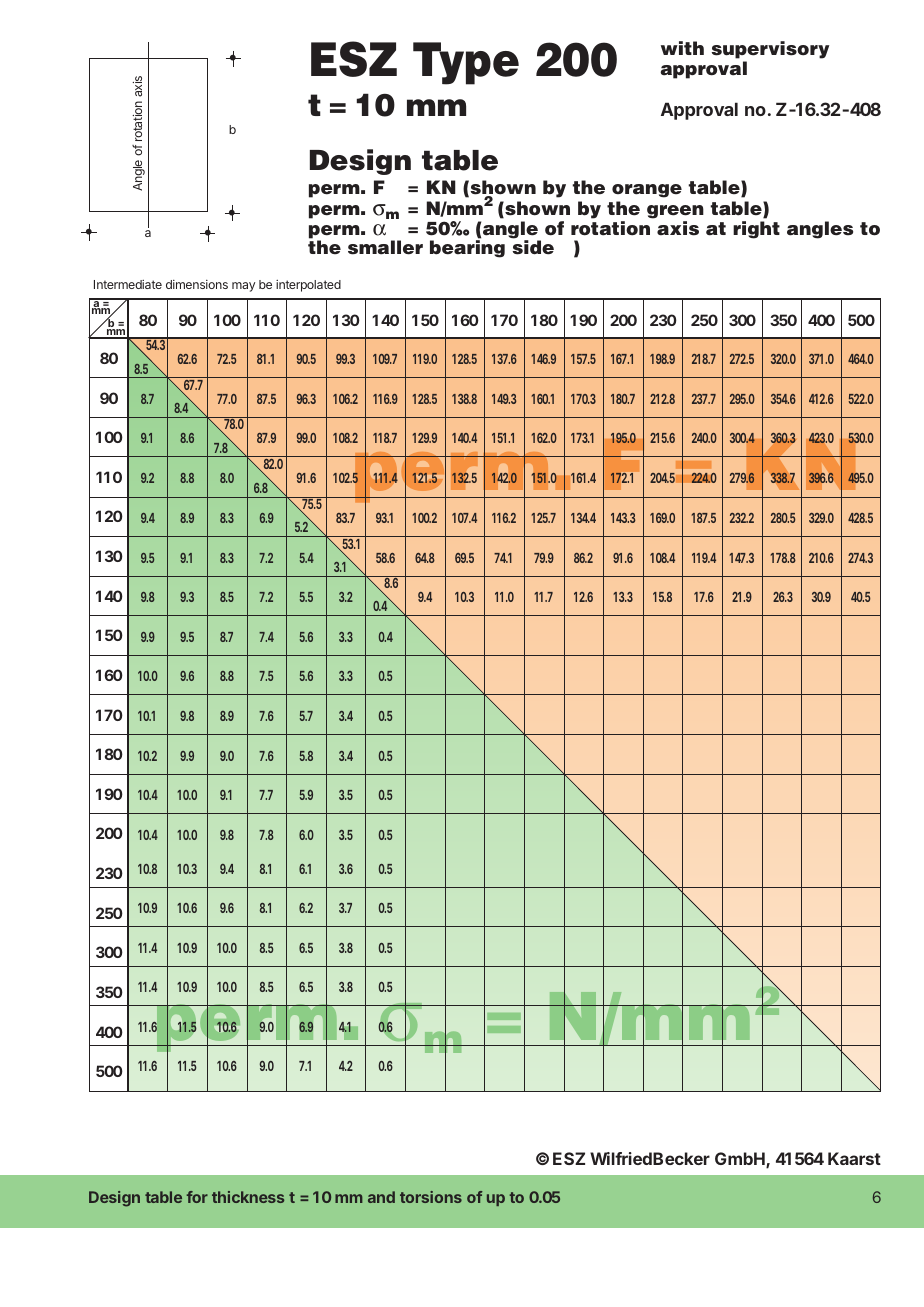  I want to click on may, so click(243, 287).
